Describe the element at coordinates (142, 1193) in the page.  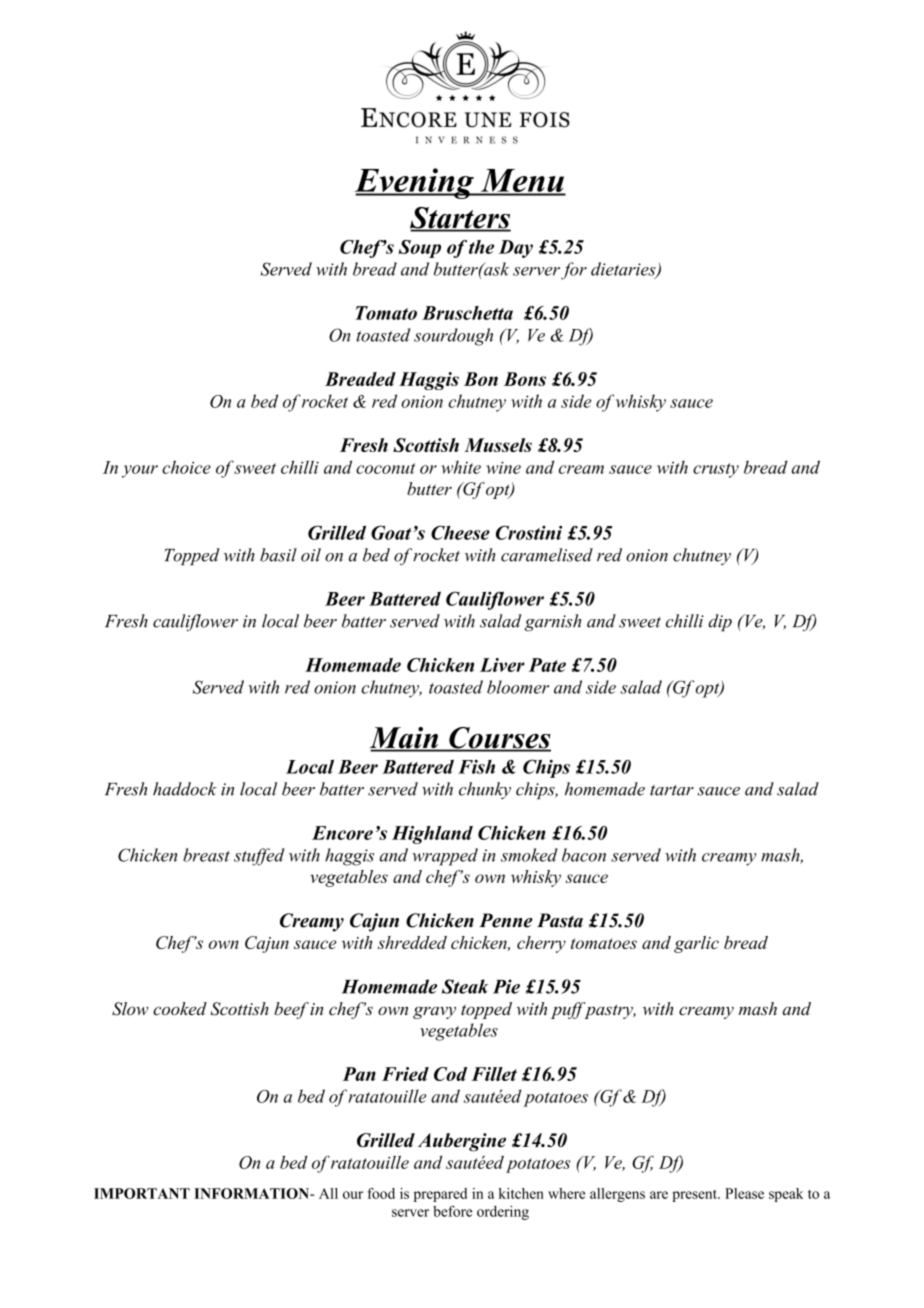
I see `IMPORTANT` at that location.
